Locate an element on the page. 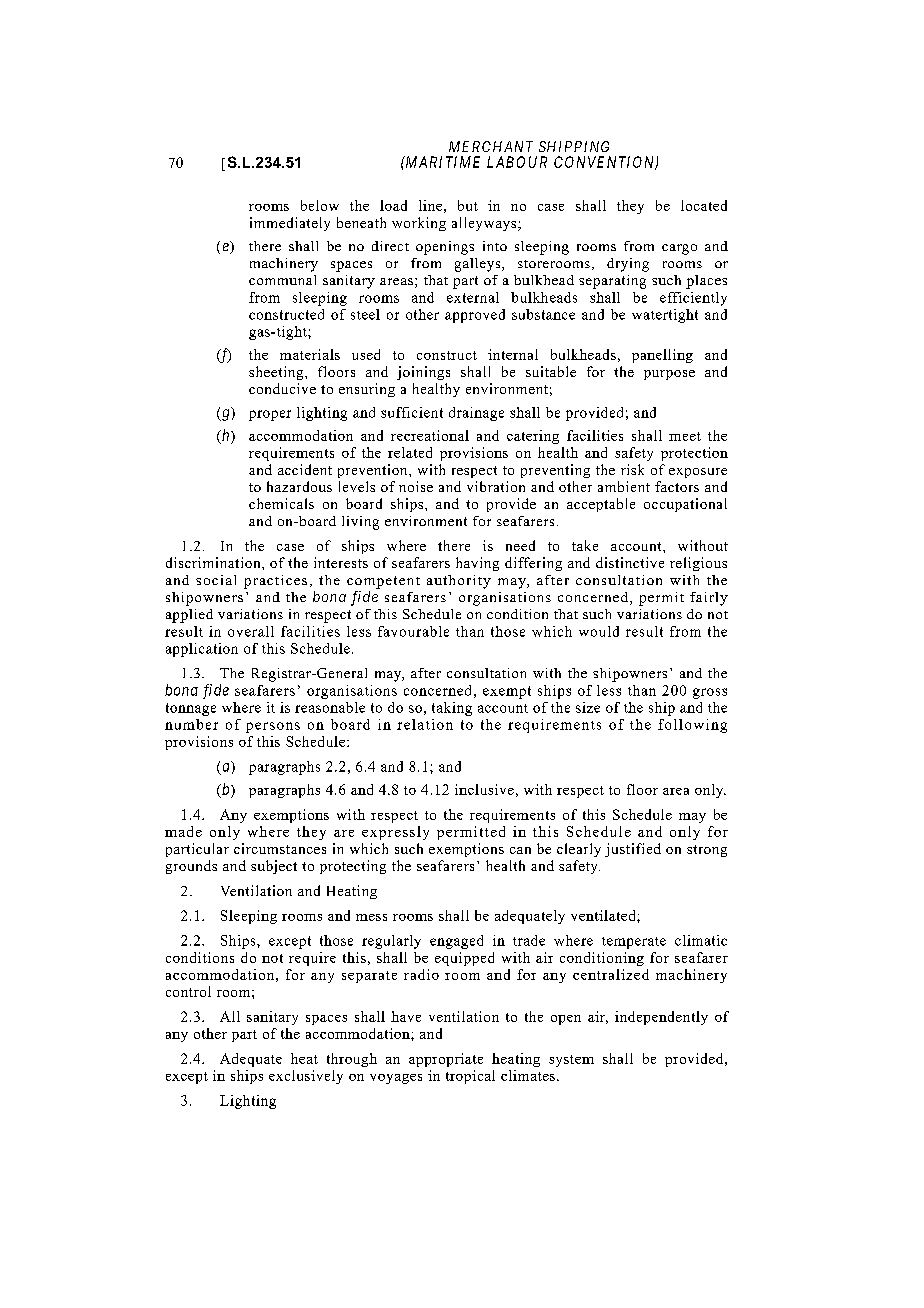  authority is located at coordinates (459, 582).
